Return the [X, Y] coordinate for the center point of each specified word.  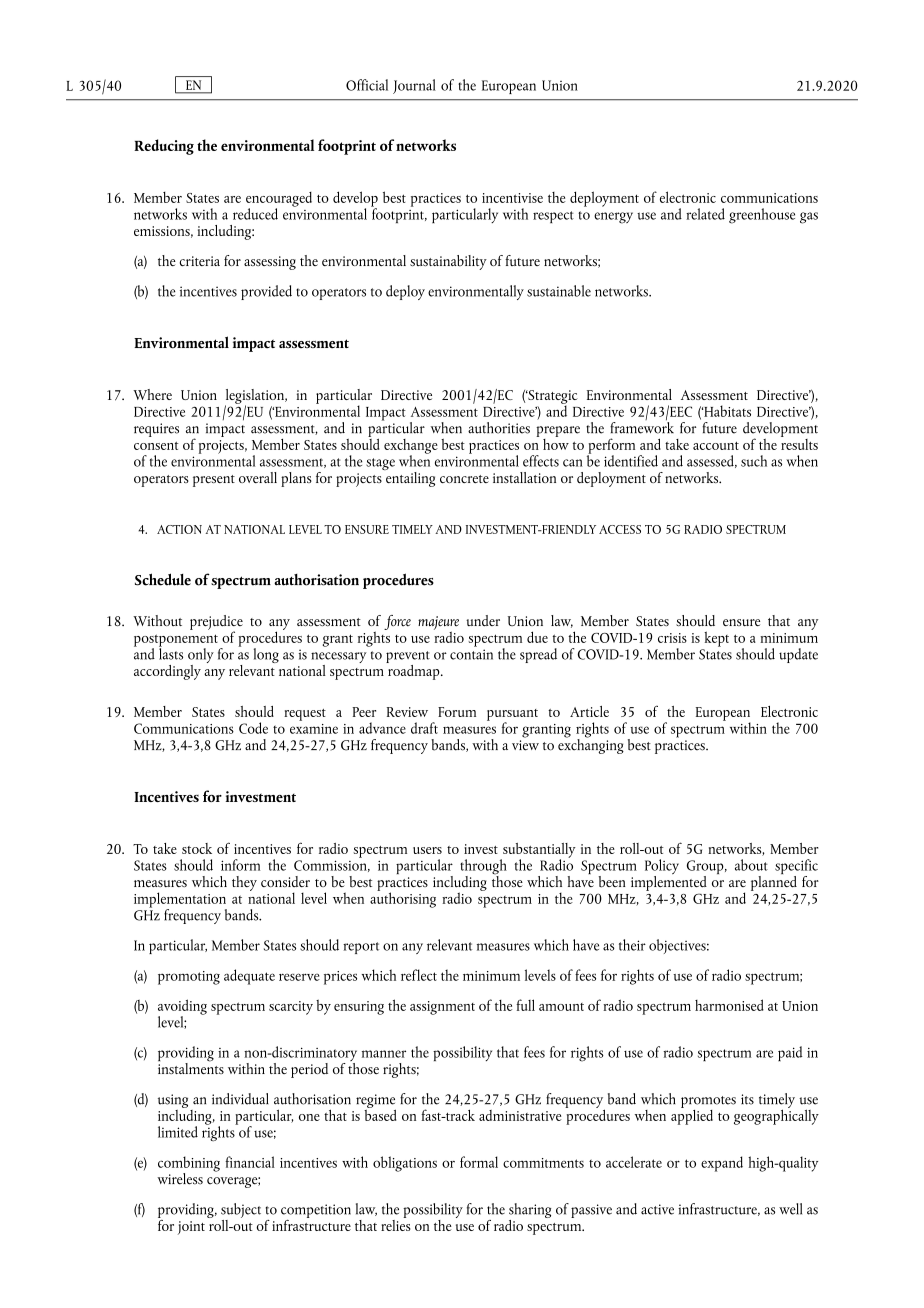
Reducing [164, 147]
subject [241, 1212]
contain [471, 654]
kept [716, 639]
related [705, 214]
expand [722, 1164]
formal [479, 1162]
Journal [414, 86]
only [201, 657]
